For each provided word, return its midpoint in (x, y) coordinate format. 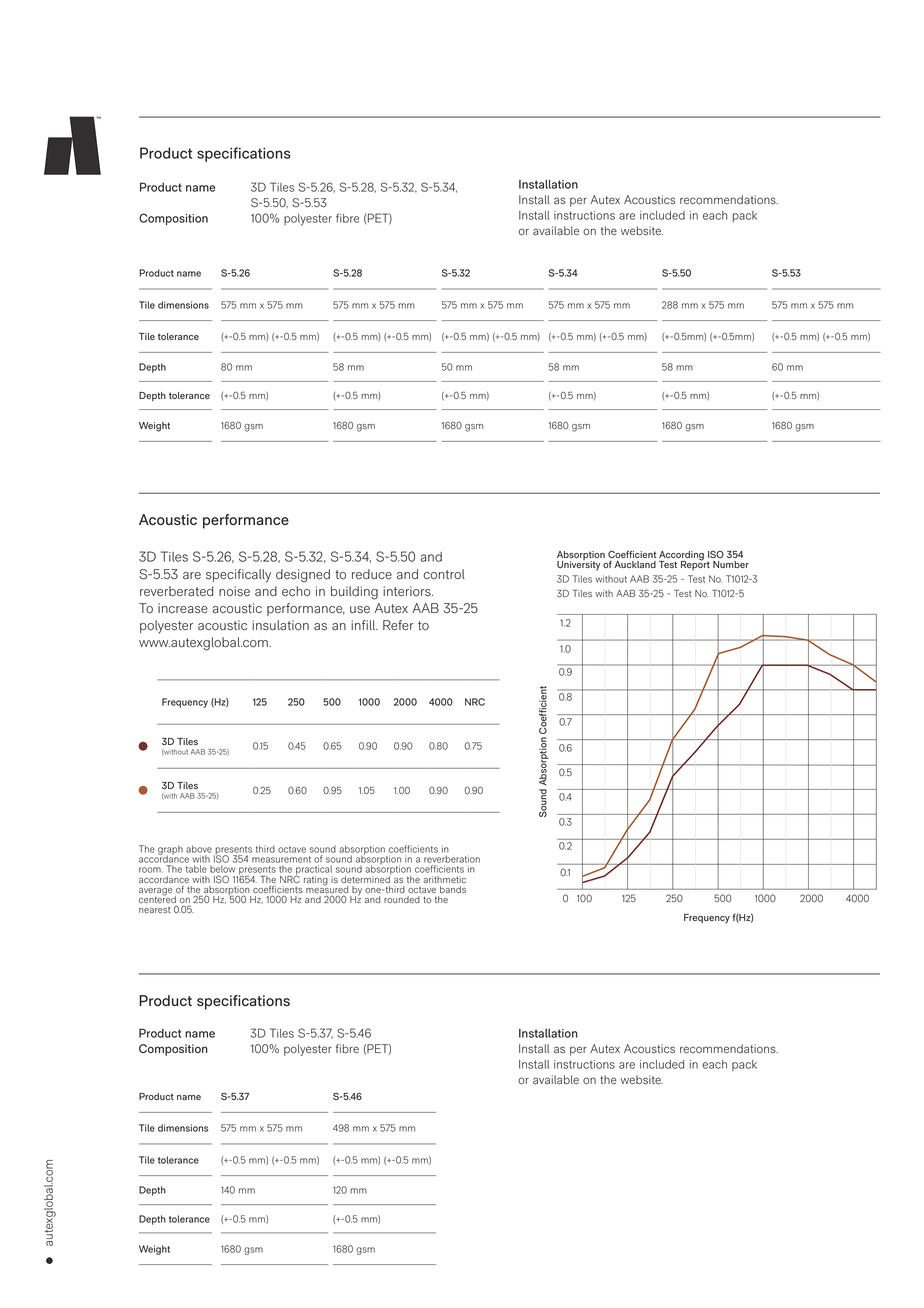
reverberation (452, 859)
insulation (280, 625)
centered (158, 900)
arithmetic (444, 879)
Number (731, 564)
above (199, 849)
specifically (238, 576)
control (444, 574)
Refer (398, 625)
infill (364, 625)
